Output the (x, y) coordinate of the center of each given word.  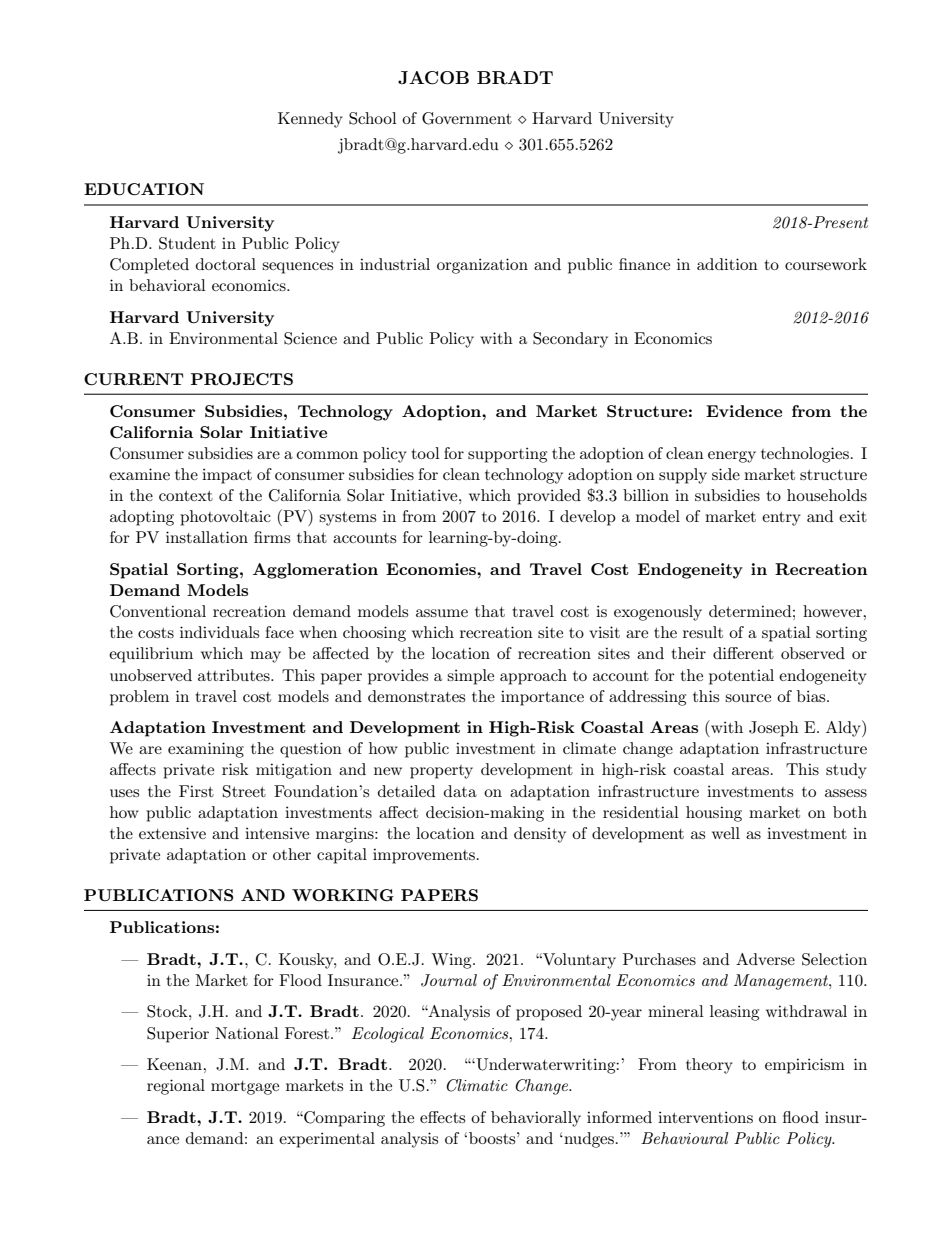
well (726, 833)
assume (442, 613)
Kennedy (310, 120)
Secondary (570, 340)
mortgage (245, 1088)
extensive (172, 833)
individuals (219, 632)
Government (467, 118)
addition (727, 264)
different (743, 653)
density (540, 835)
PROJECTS (242, 379)
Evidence (744, 411)
